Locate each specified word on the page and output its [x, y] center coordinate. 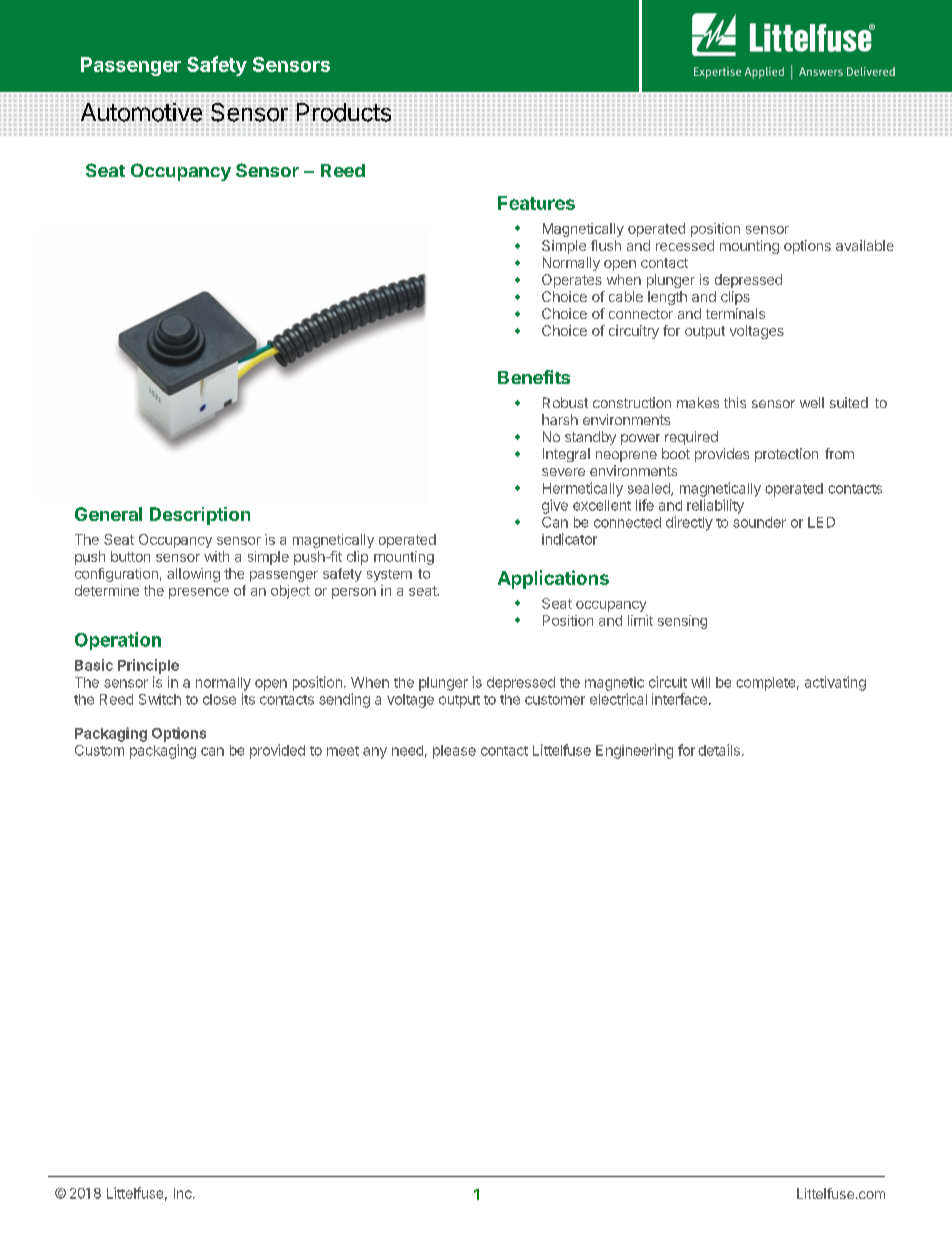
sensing [682, 622]
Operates [572, 281]
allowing [193, 575]
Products [344, 112]
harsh [560, 419]
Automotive [141, 112]
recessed [685, 245]
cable [626, 296]
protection [786, 455]
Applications [553, 579]
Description [200, 516]
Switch [160, 699]
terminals [735, 313]
